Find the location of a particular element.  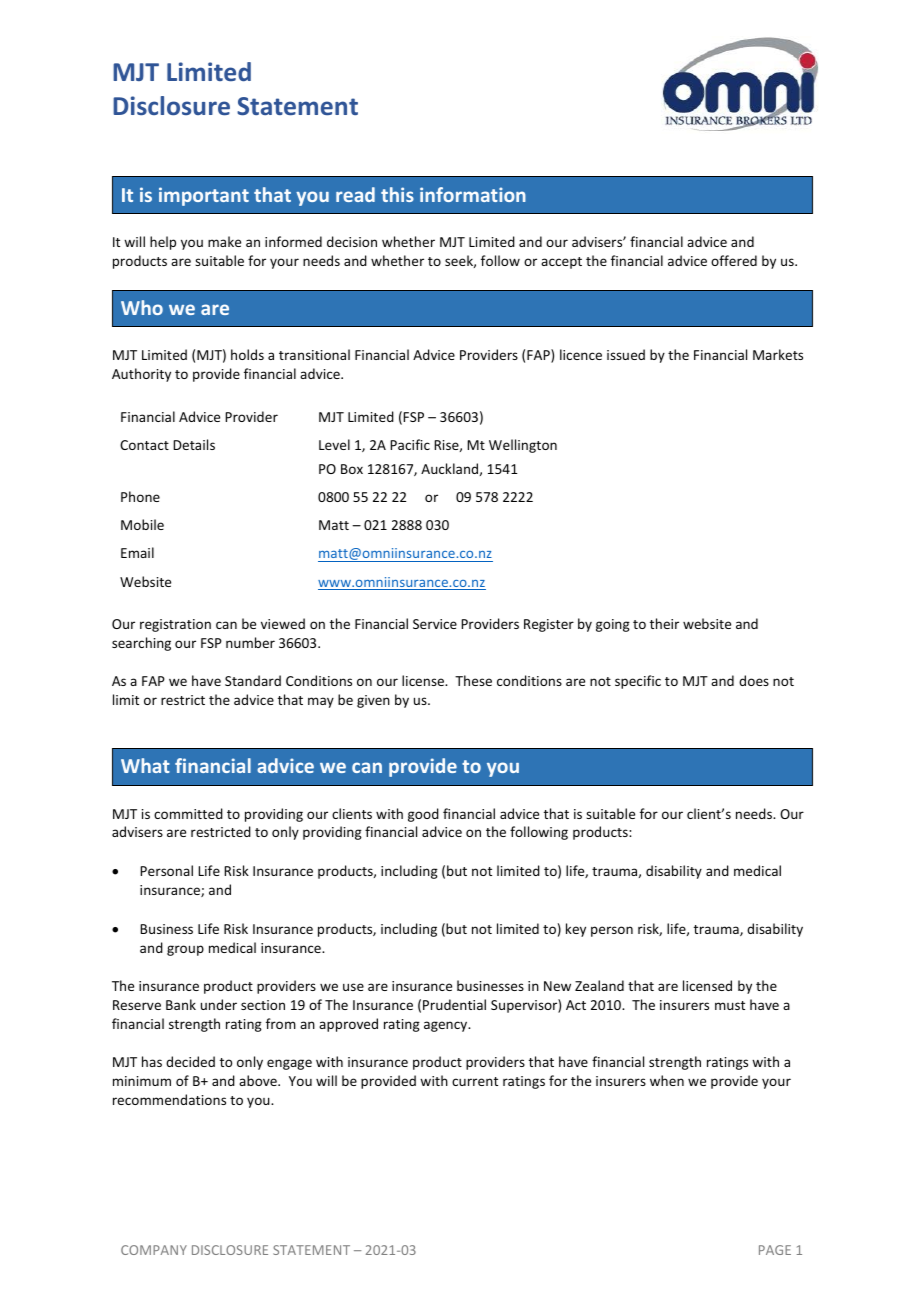

must is located at coordinates (730, 1005).
